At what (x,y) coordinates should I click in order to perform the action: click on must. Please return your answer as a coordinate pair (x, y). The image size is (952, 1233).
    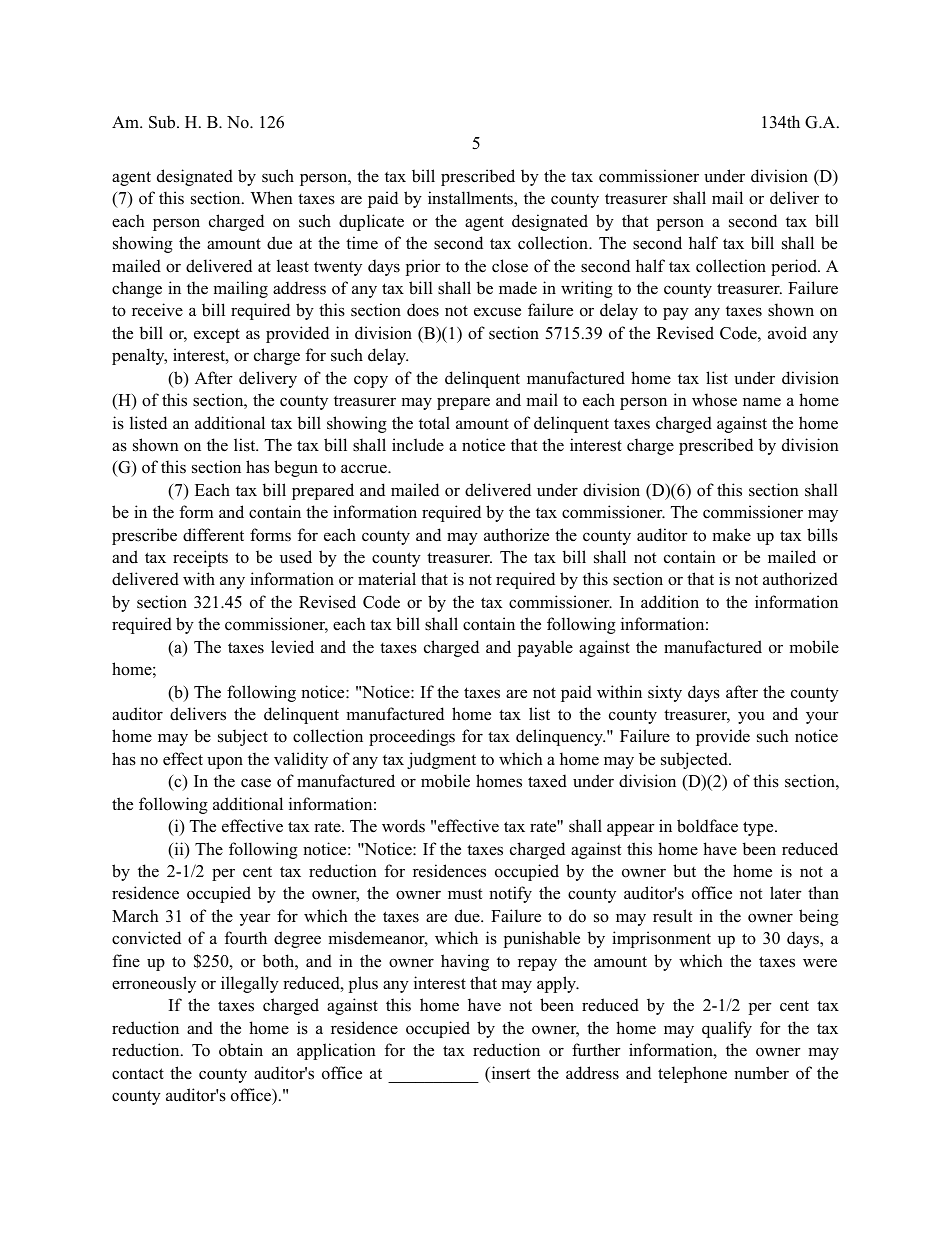
    Looking at the image, I should click on (465, 893).
